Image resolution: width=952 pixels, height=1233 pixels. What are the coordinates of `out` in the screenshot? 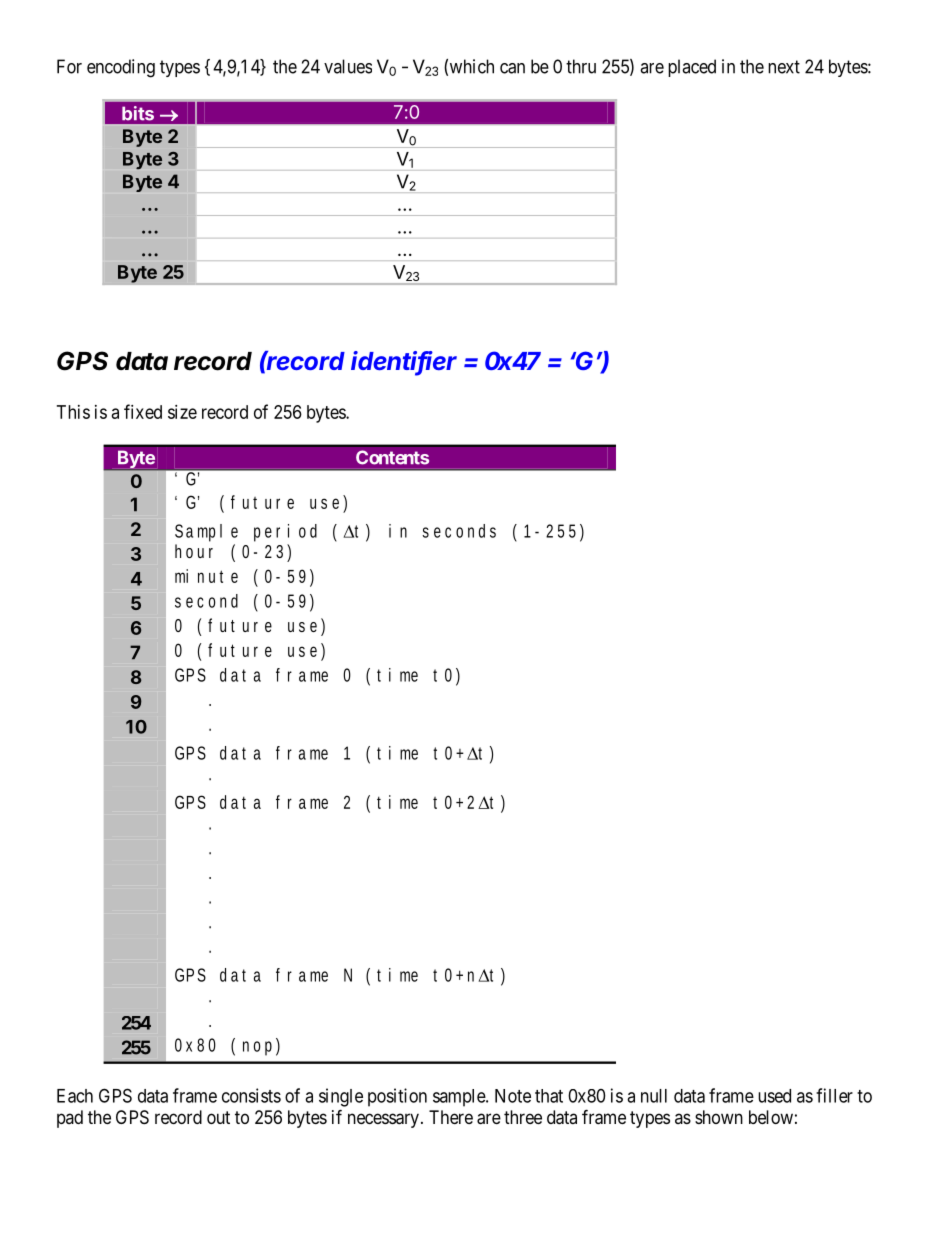 It's located at (218, 1117).
